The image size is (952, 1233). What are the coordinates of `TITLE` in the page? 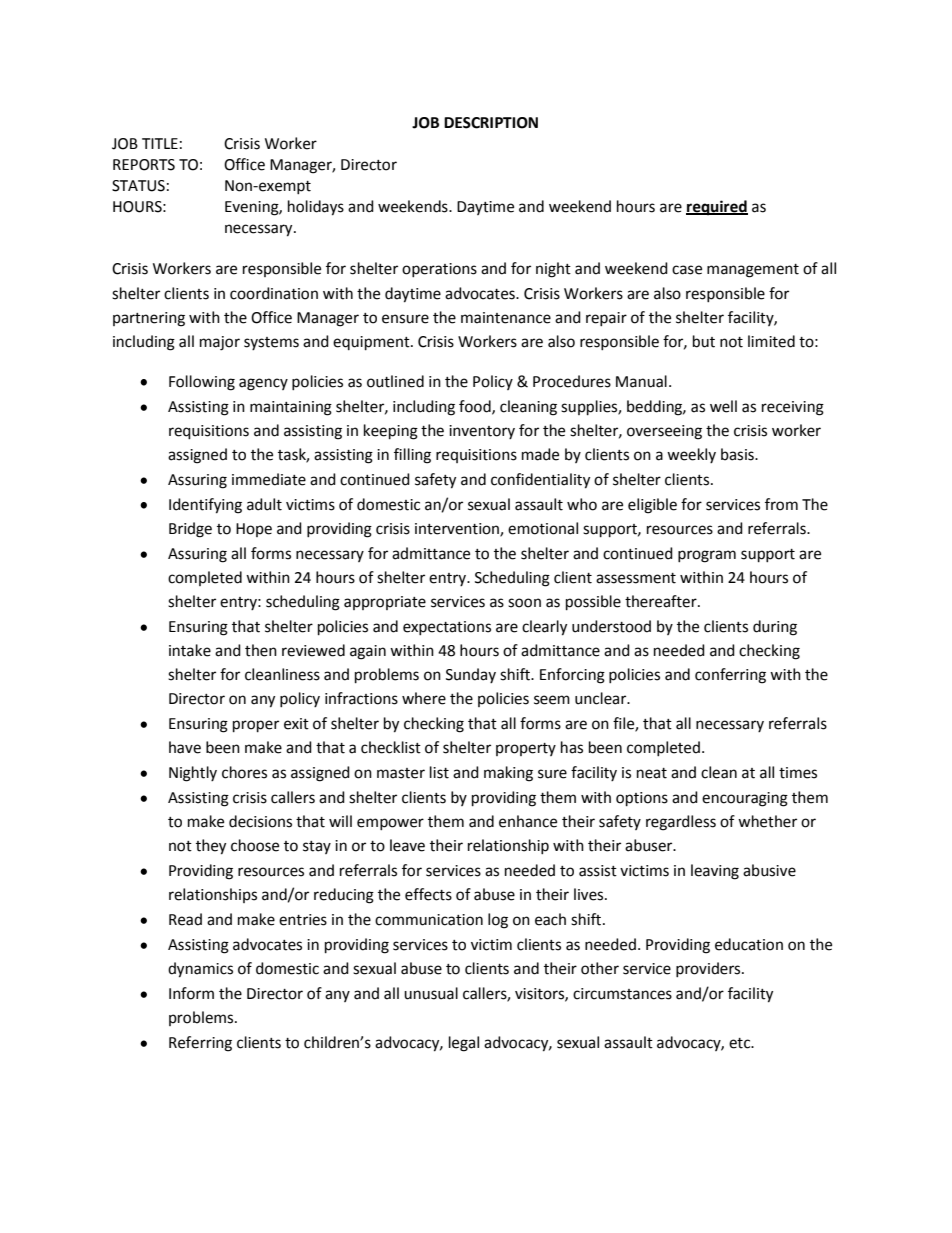 It's located at (160, 143).
